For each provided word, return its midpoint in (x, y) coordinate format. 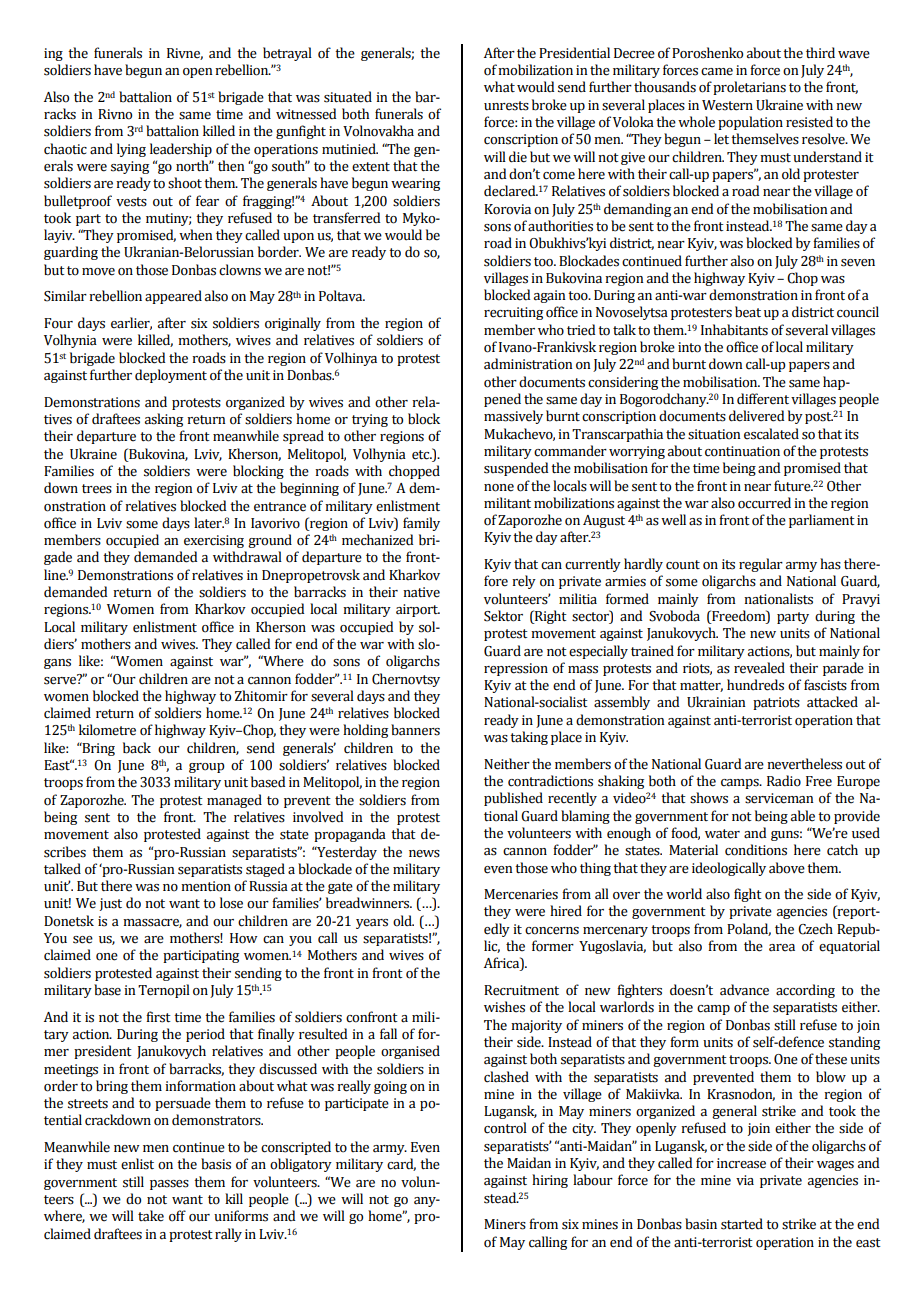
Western (727, 105)
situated (348, 97)
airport (418, 610)
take (151, 1216)
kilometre (107, 730)
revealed (759, 668)
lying (131, 150)
